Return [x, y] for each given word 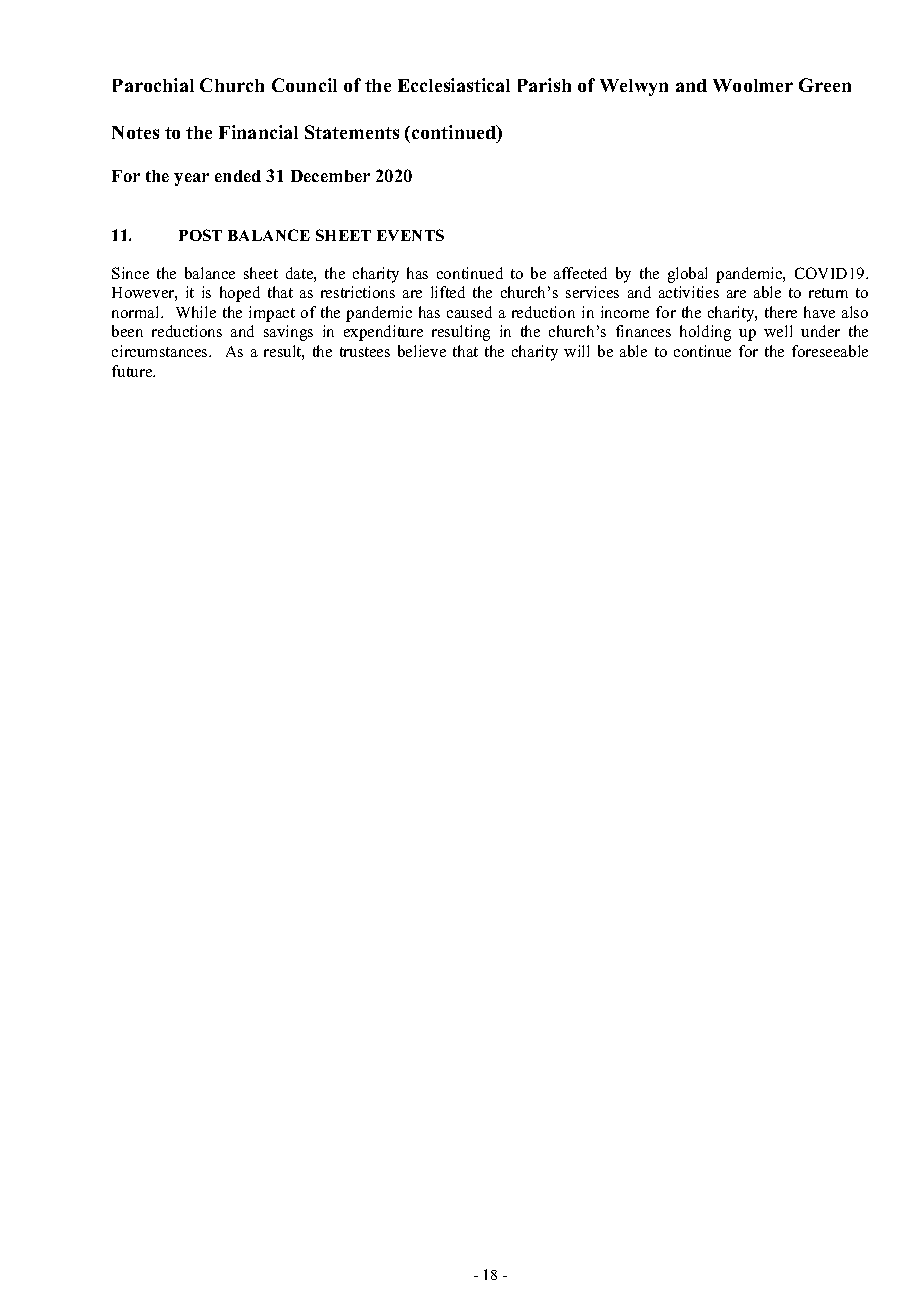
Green [825, 85]
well [778, 331]
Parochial [153, 85]
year [191, 179]
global [687, 275]
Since [130, 273]
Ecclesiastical [454, 85]
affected [580, 273]
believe [422, 351]
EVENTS [410, 235]
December [330, 176]
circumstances [161, 351]
